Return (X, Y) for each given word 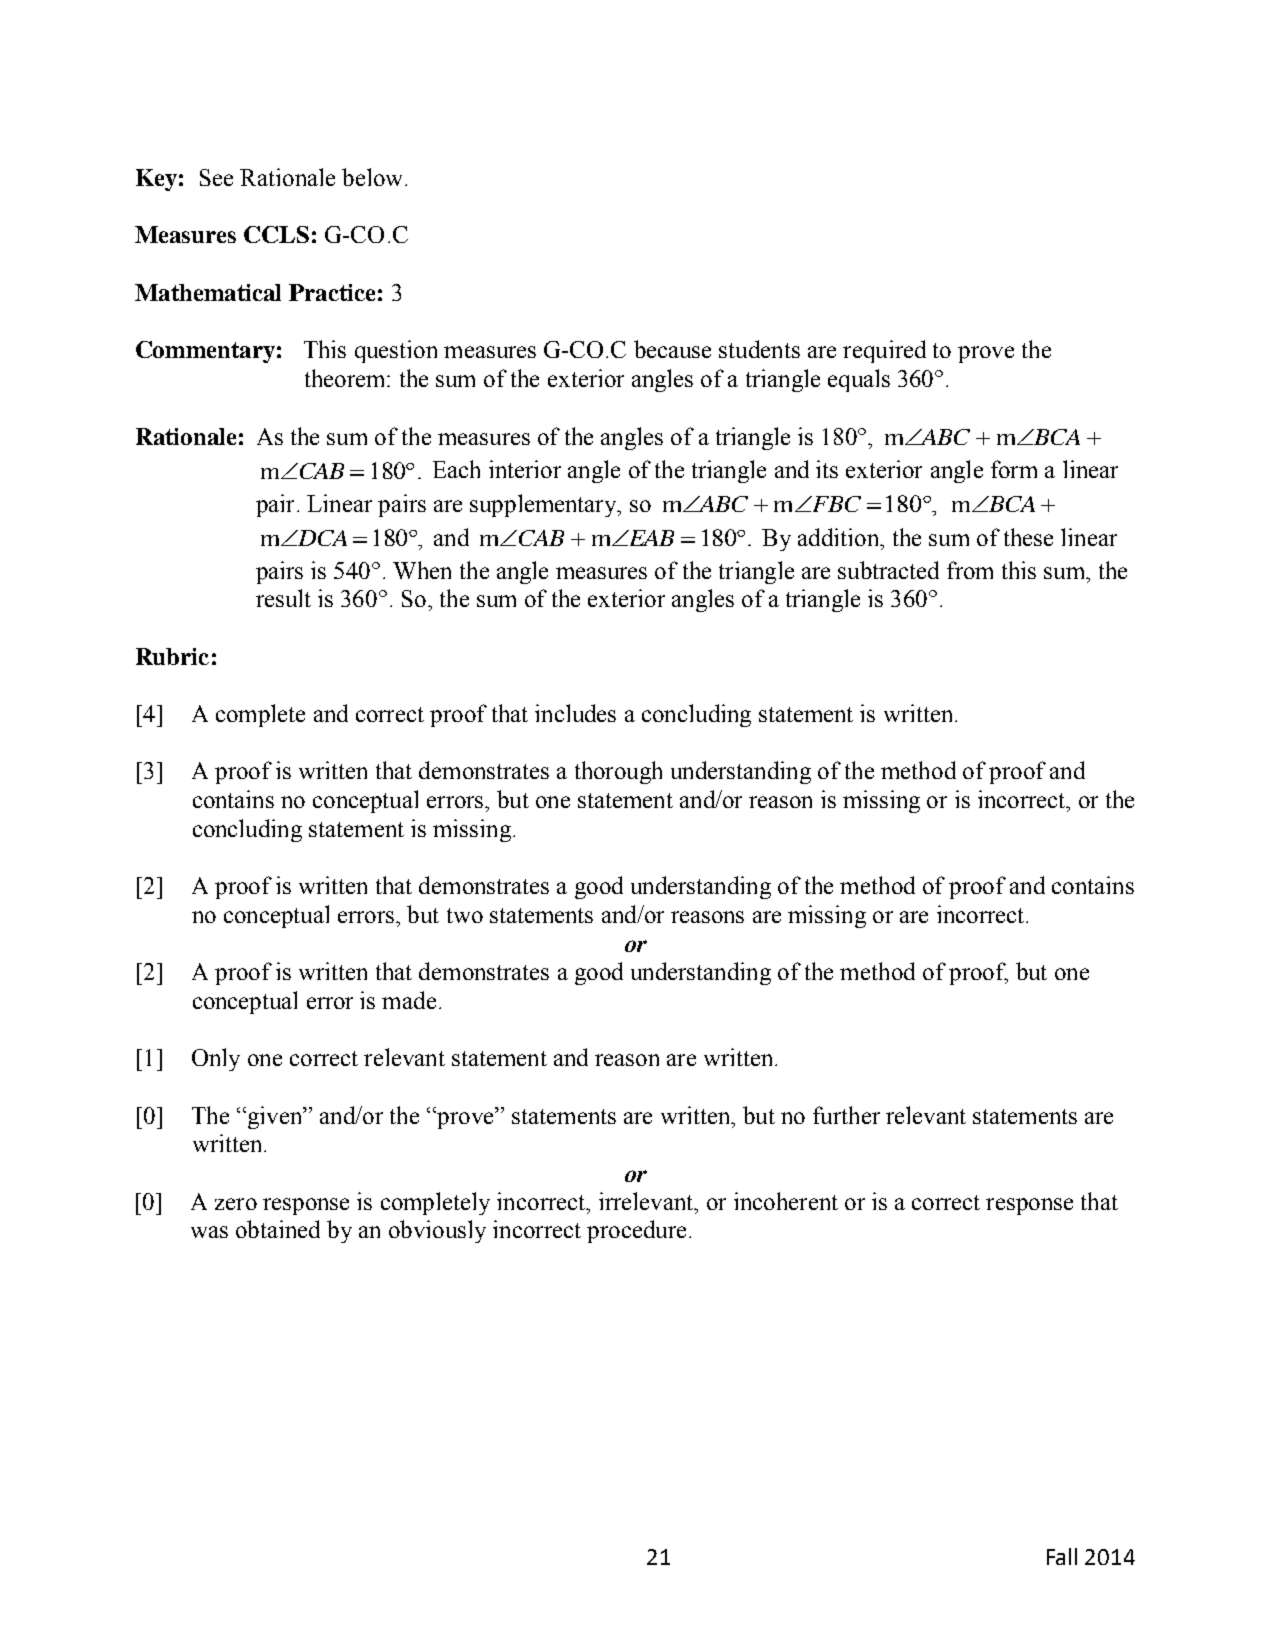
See (216, 177)
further (846, 1115)
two (465, 915)
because (672, 349)
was (209, 1232)
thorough (618, 772)
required (884, 351)
